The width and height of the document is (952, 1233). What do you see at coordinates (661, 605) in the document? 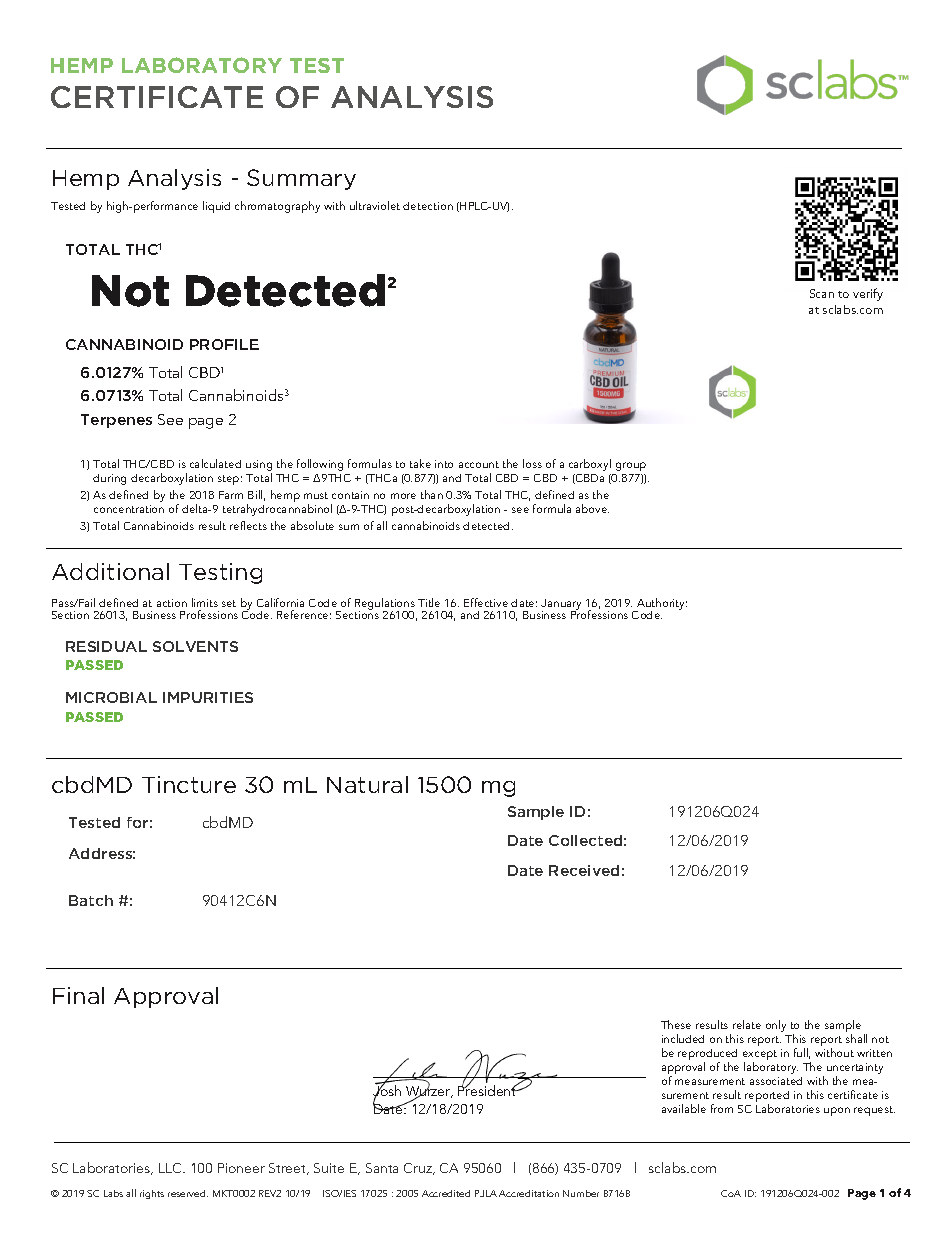
I see `Authority` at bounding box center [661, 605].
